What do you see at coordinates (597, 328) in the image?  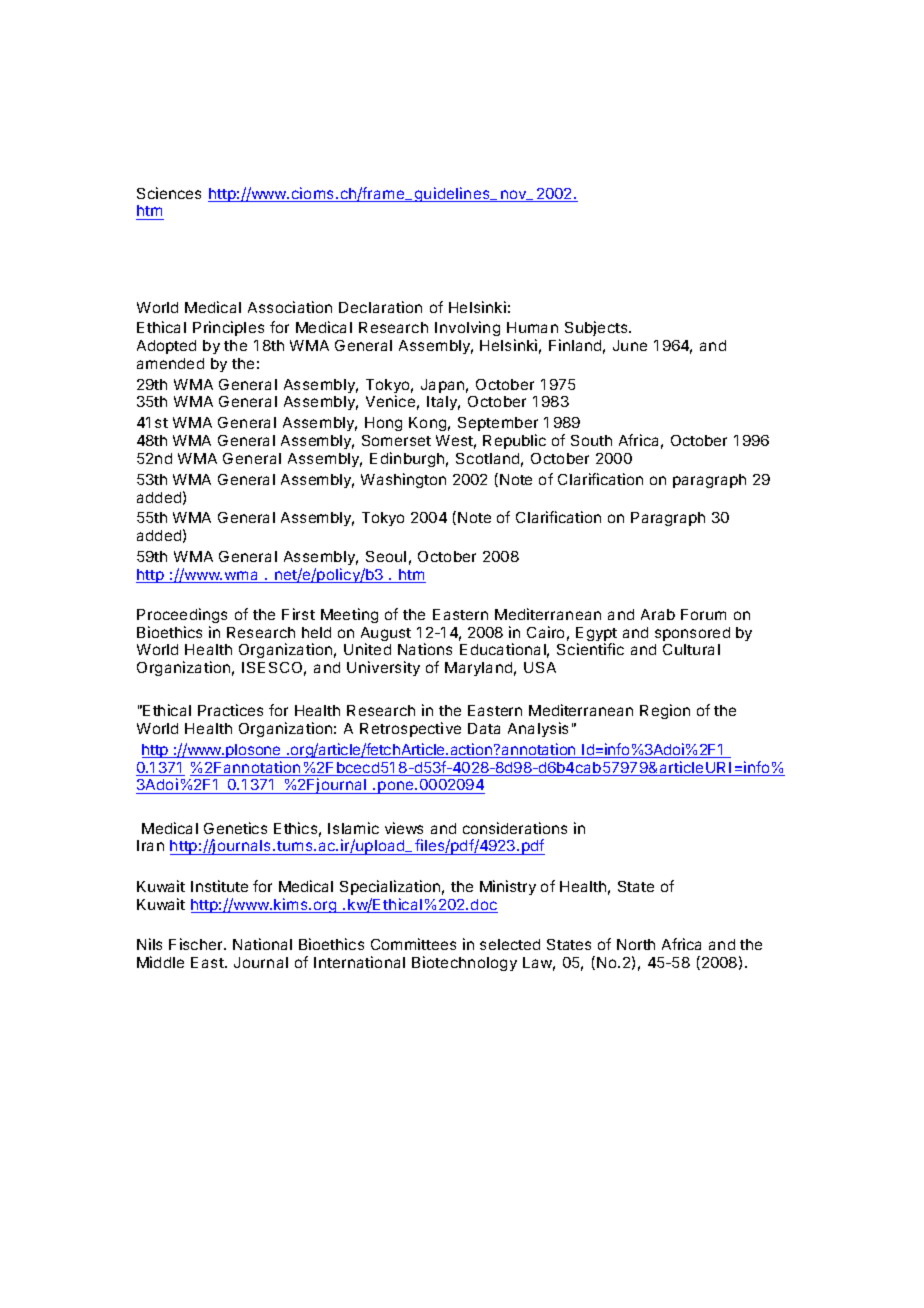 I see `Subjects` at bounding box center [597, 328].
